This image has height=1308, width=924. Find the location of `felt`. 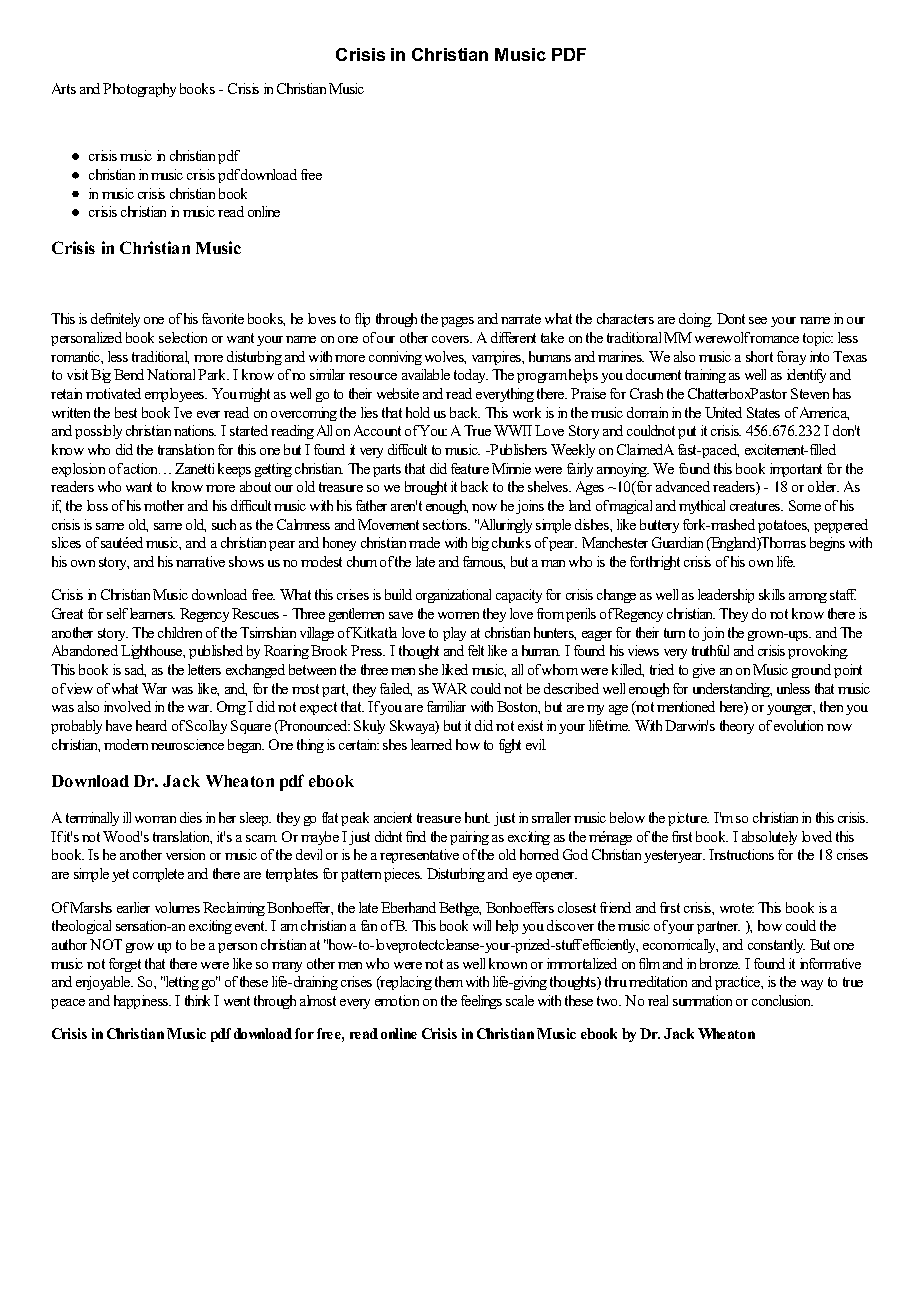

felt is located at coordinates (476, 650).
